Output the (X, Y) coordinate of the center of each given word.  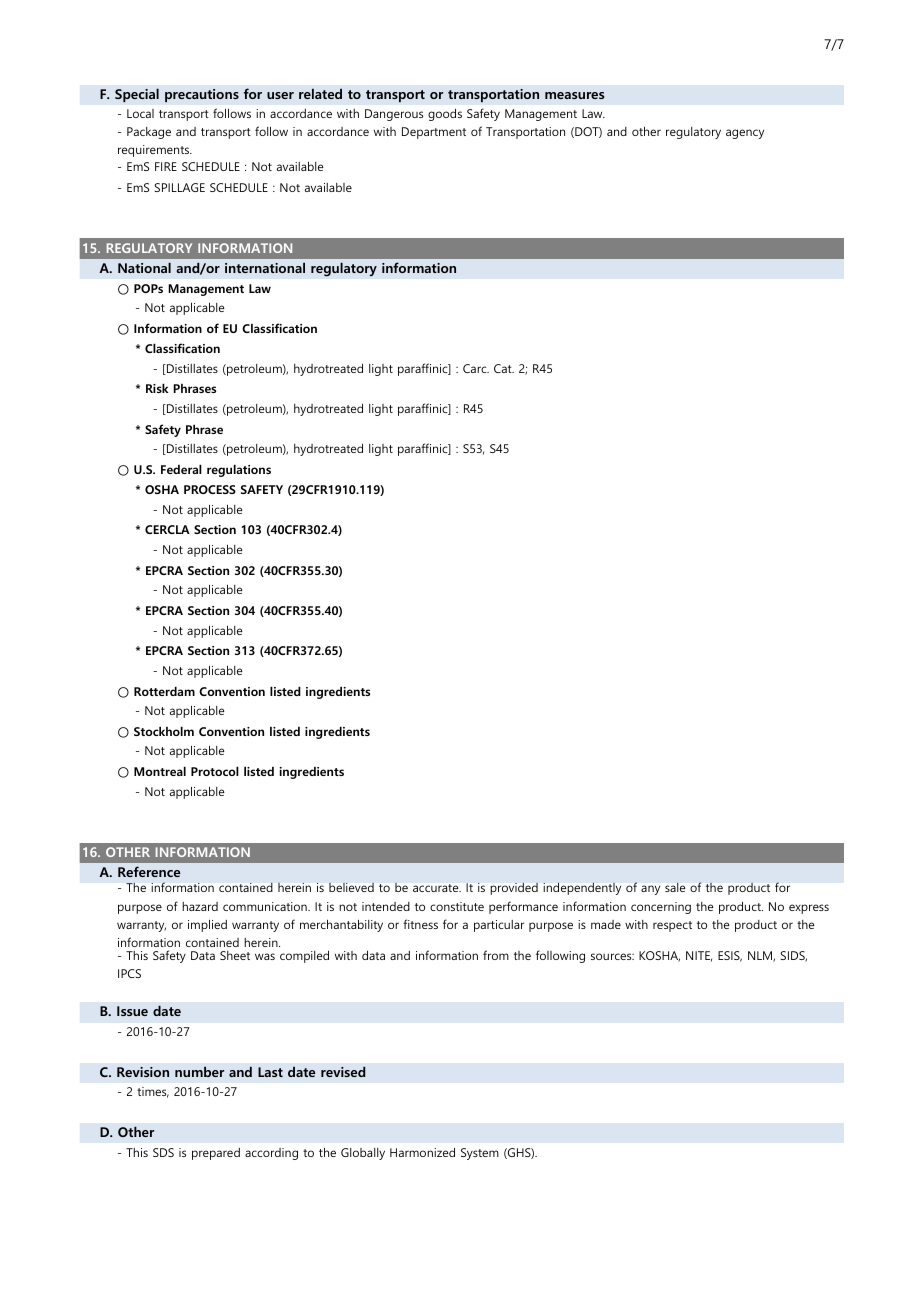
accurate (437, 888)
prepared (216, 1154)
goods (445, 115)
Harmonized (422, 1152)
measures (574, 95)
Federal (181, 469)
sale (675, 887)
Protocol (215, 771)
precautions (202, 96)
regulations (239, 470)
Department (434, 133)
